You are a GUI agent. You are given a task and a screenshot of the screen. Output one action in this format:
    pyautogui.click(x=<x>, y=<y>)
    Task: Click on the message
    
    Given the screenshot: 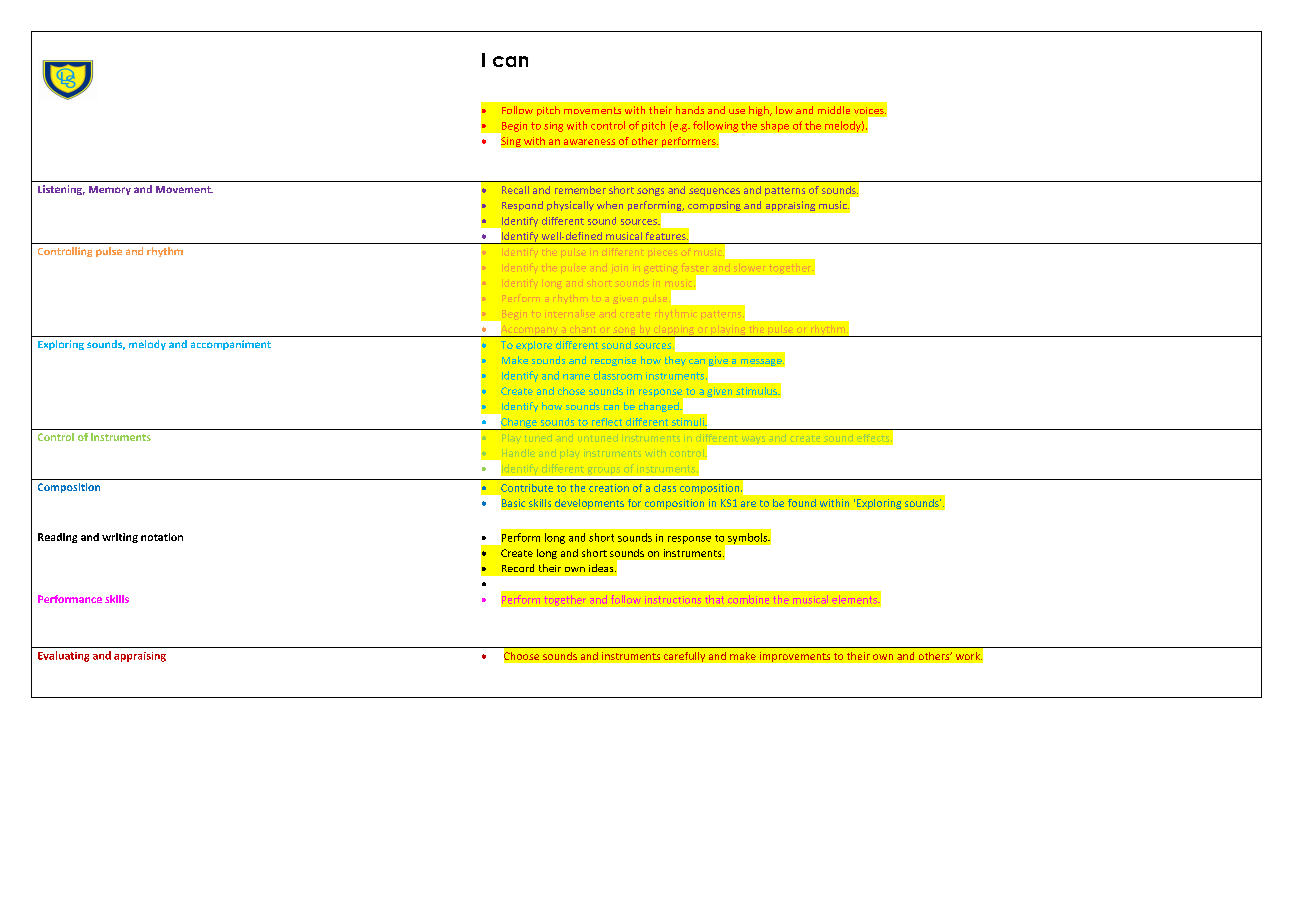 What is the action you would take?
    pyautogui.click(x=762, y=362)
